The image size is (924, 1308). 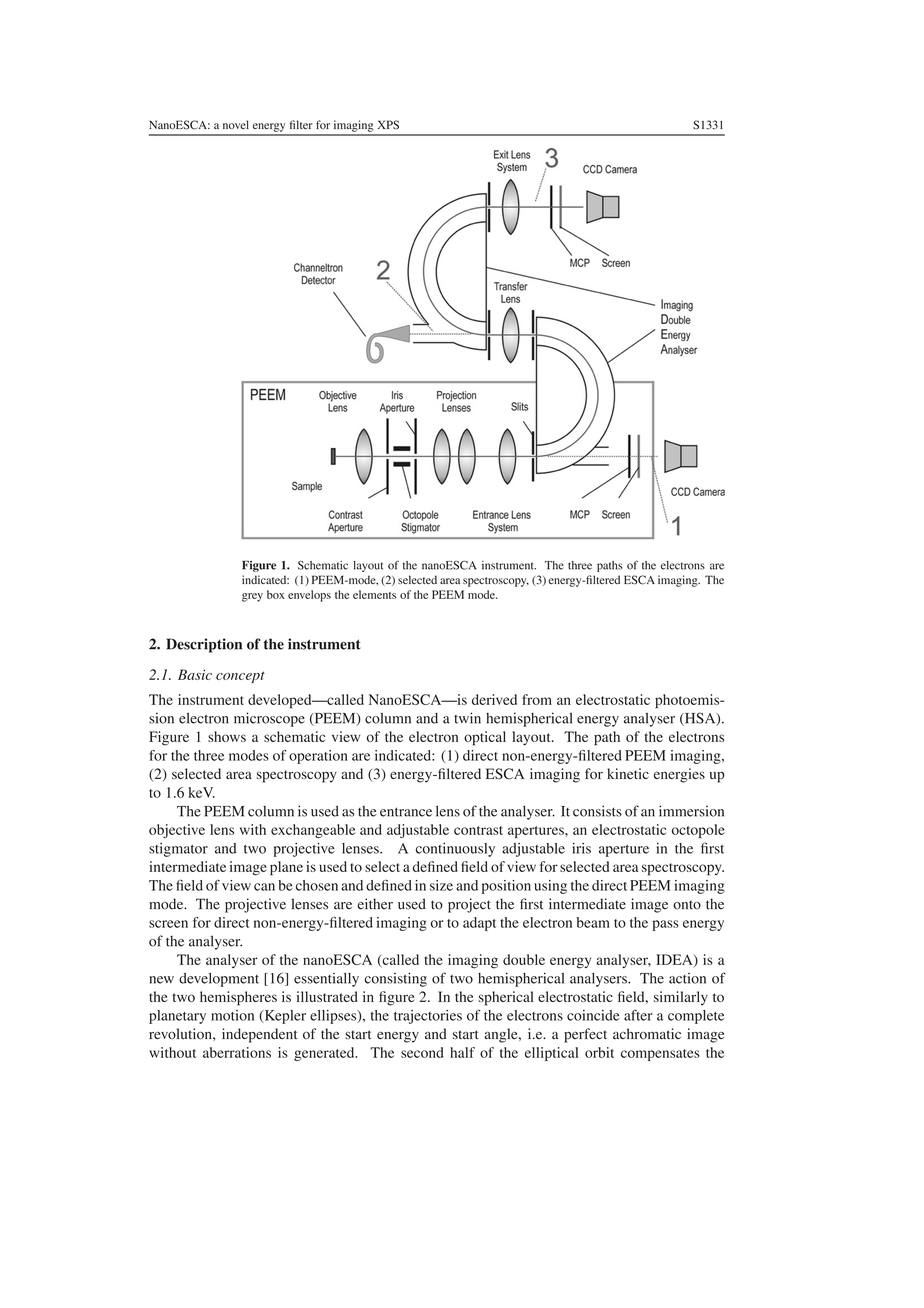 What do you see at coordinates (537, 699) in the document?
I see `from` at bounding box center [537, 699].
